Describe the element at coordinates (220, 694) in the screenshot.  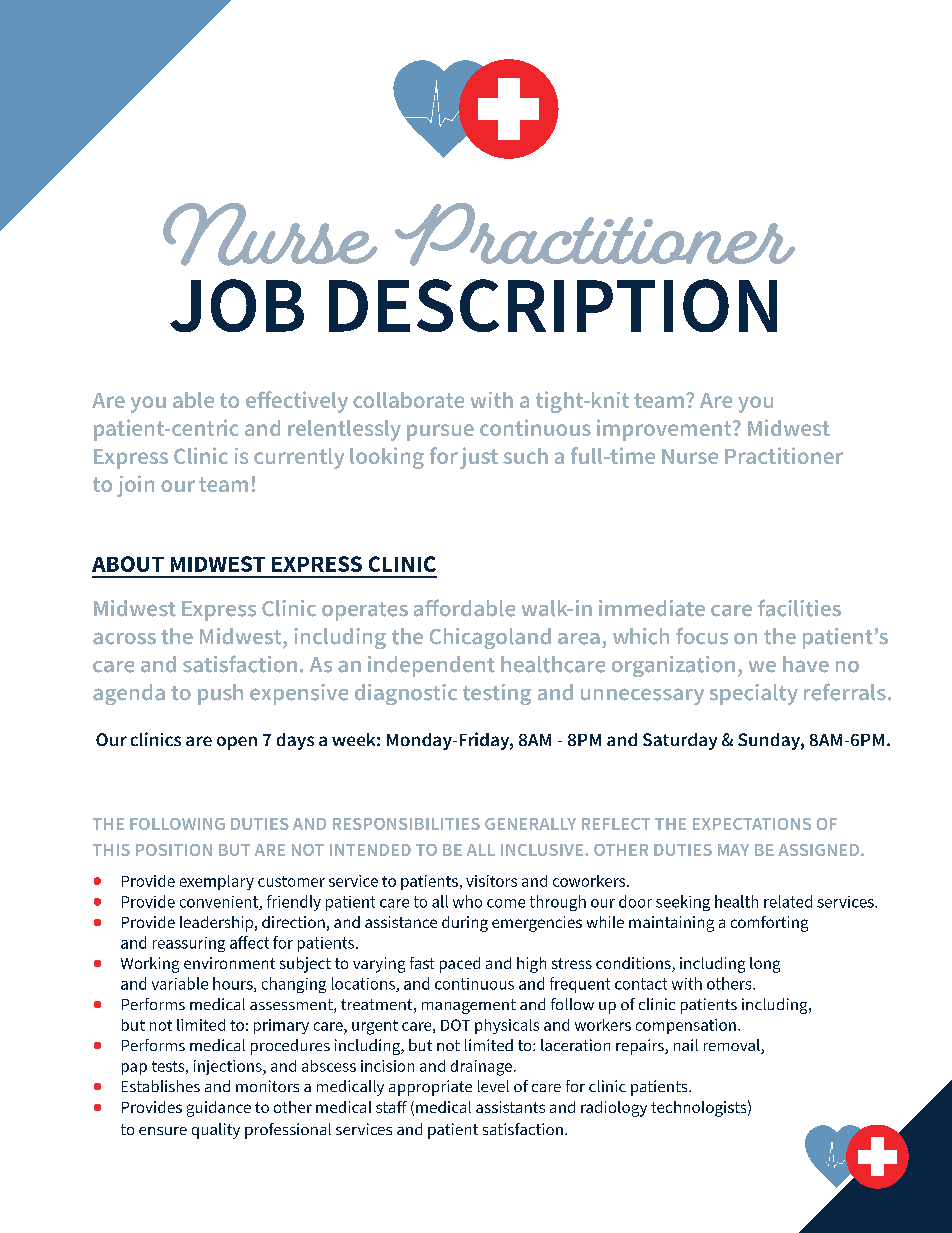
I see `push` at that location.
